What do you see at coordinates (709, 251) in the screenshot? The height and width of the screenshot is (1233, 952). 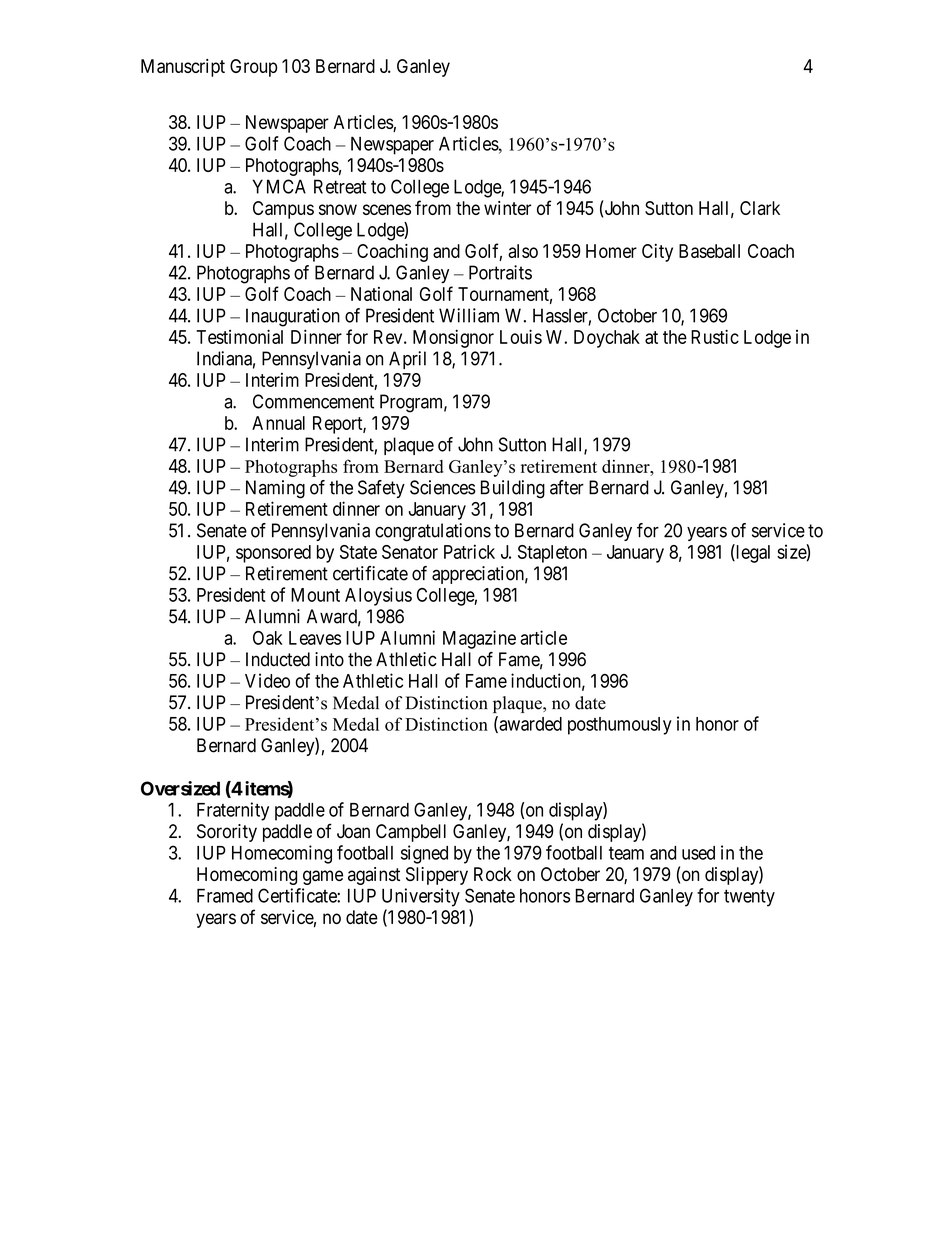 I see `Baseball` at bounding box center [709, 251].
